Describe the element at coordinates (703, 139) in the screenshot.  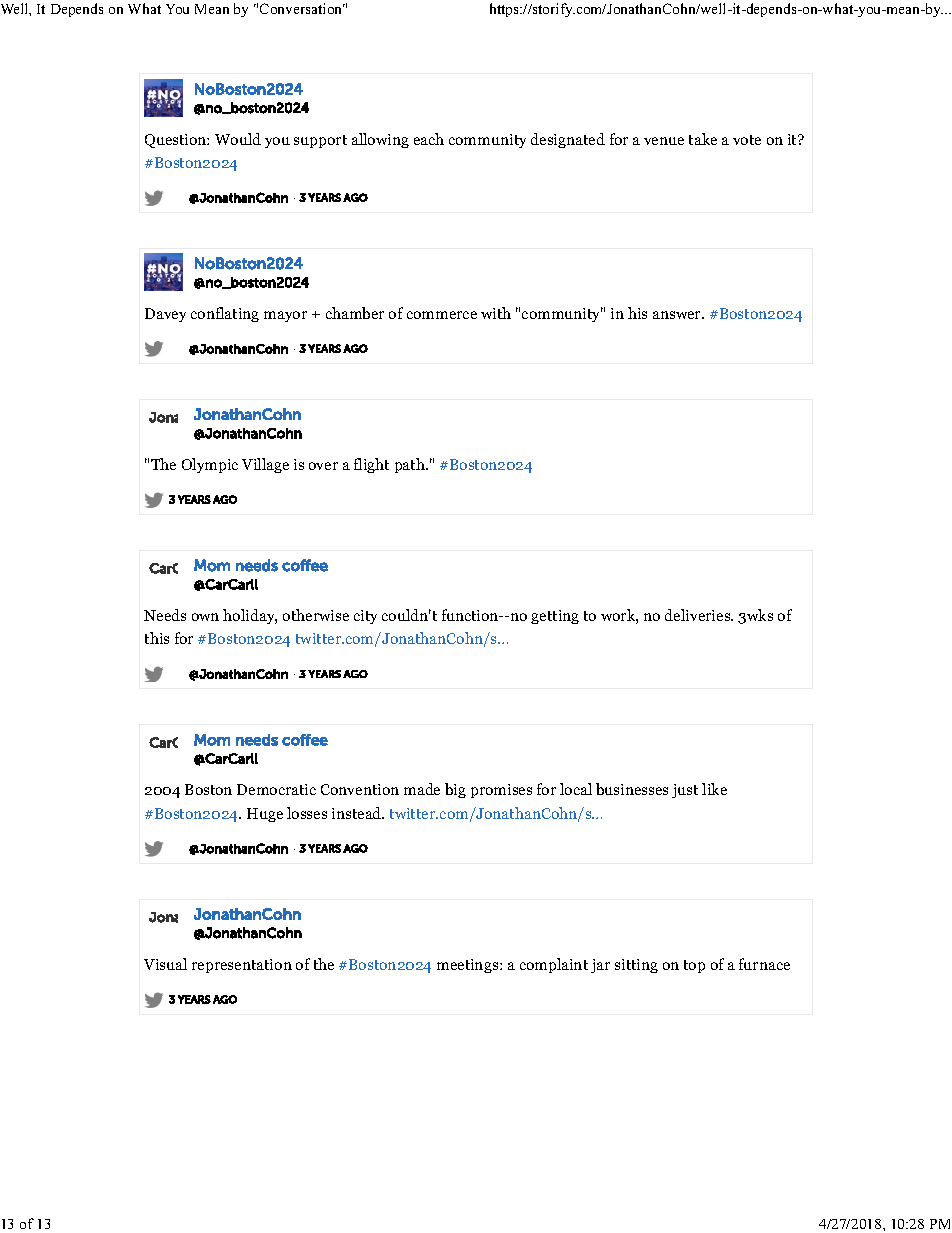
I see `take` at that location.
